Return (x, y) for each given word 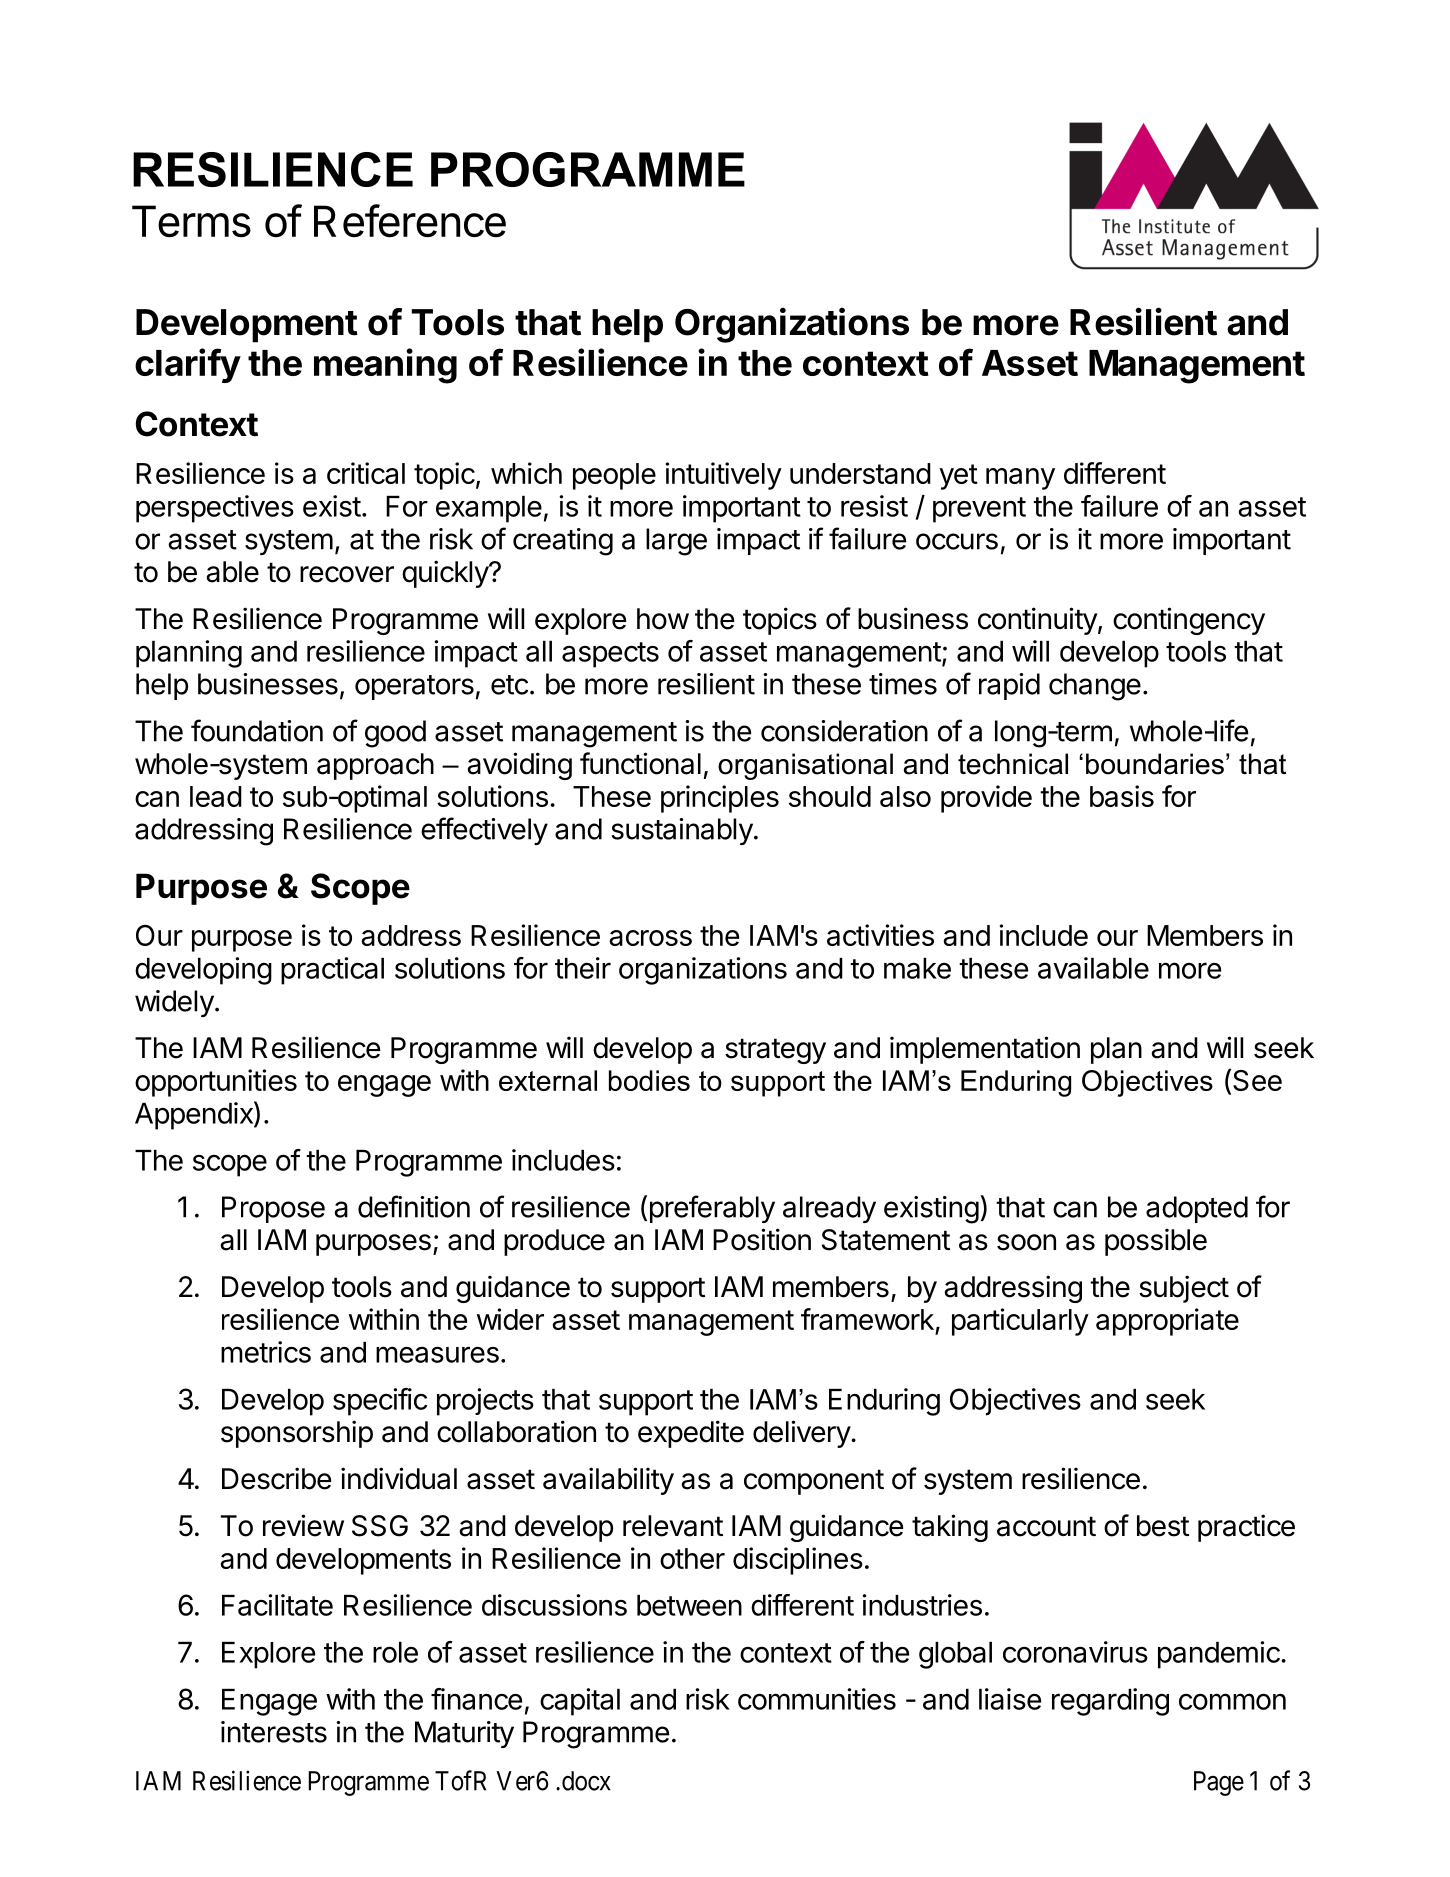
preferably (712, 1209)
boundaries (1155, 764)
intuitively (724, 476)
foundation (257, 730)
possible (1156, 1242)
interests (274, 1732)
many (1020, 479)
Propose (273, 1209)
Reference (410, 221)
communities (817, 1699)
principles (720, 799)
